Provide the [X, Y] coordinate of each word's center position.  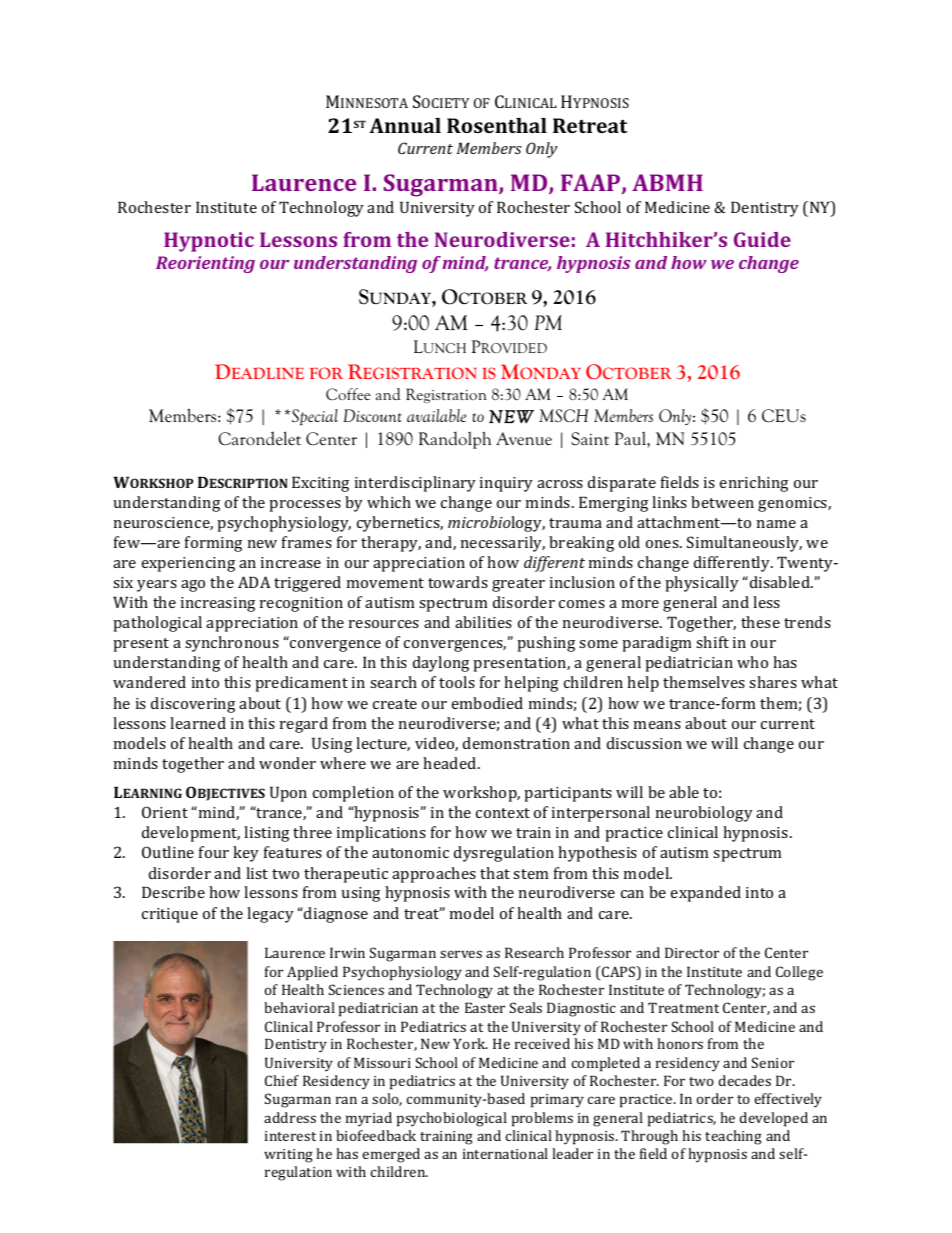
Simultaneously [744, 544]
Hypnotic [209, 242]
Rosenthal [497, 125]
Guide [762, 239]
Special [315, 417]
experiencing [188, 564]
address [290, 1117]
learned [198, 723]
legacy [270, 915]
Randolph [454, 440]
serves [461, 954]
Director [692, 952]
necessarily [503, 544]
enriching [754, 484]
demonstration [516, 743]
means [657, 725]
